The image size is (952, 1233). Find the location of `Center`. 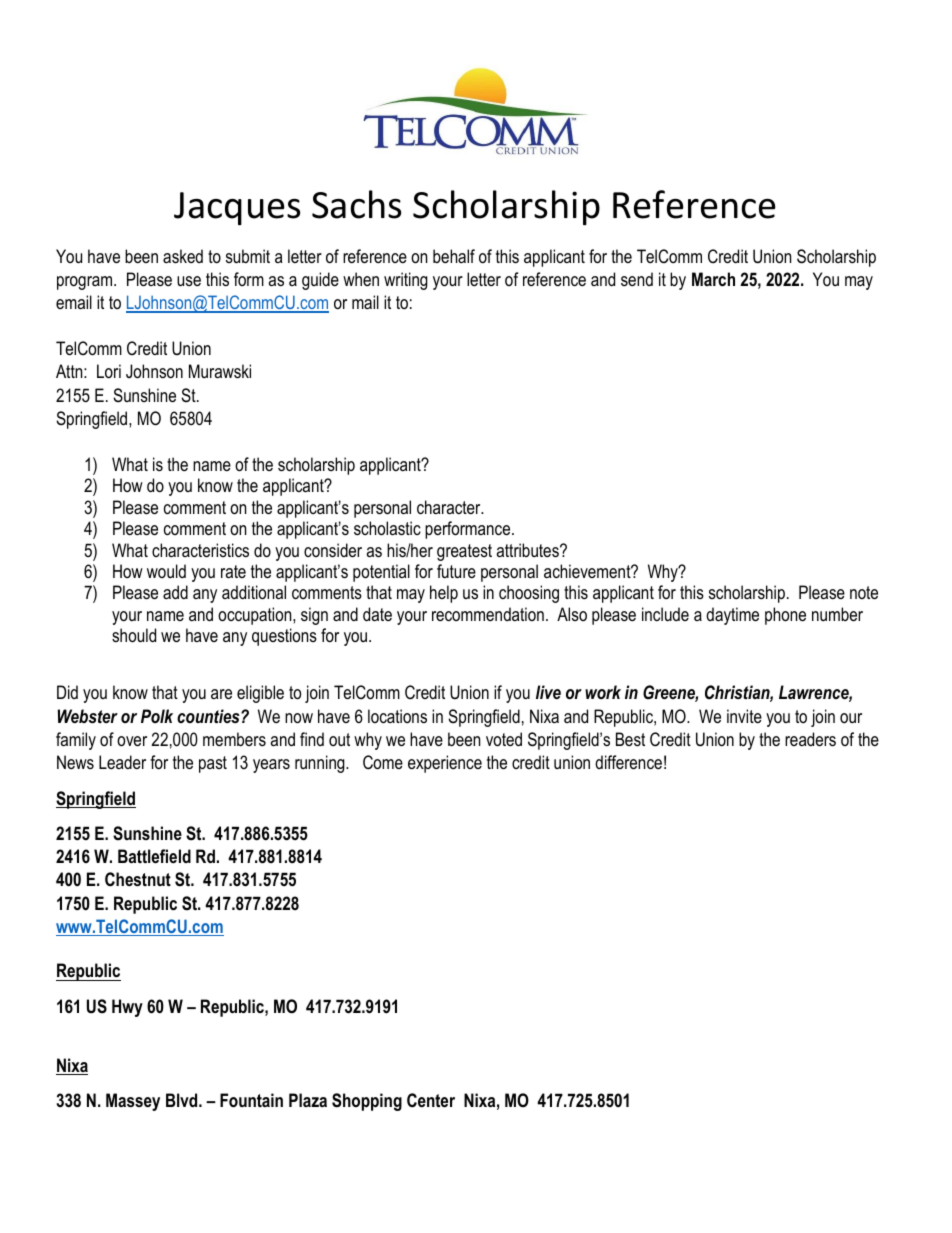

Center is located at coordinates (431, 1100).
